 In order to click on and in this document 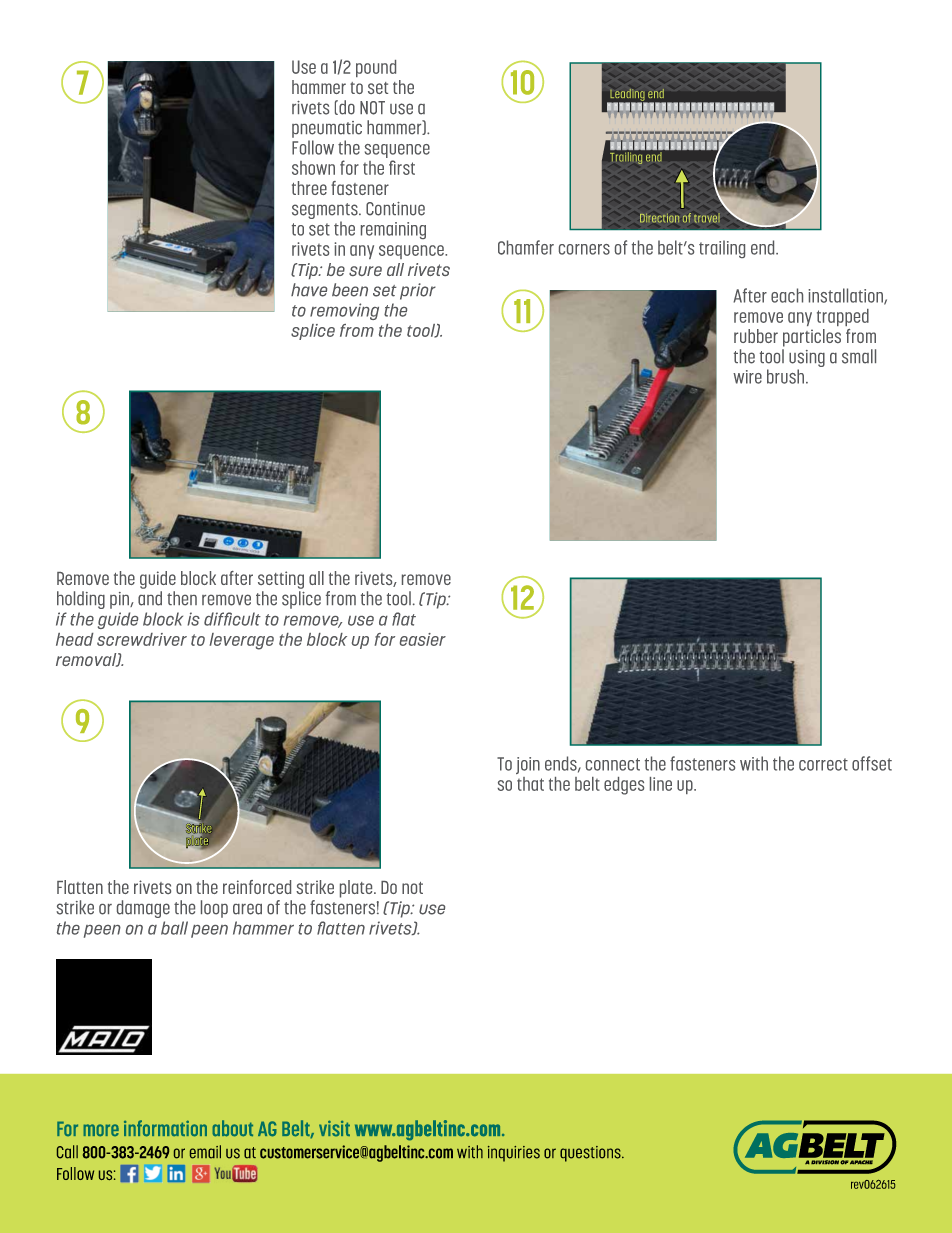, I will do `click(150, 598)`.
